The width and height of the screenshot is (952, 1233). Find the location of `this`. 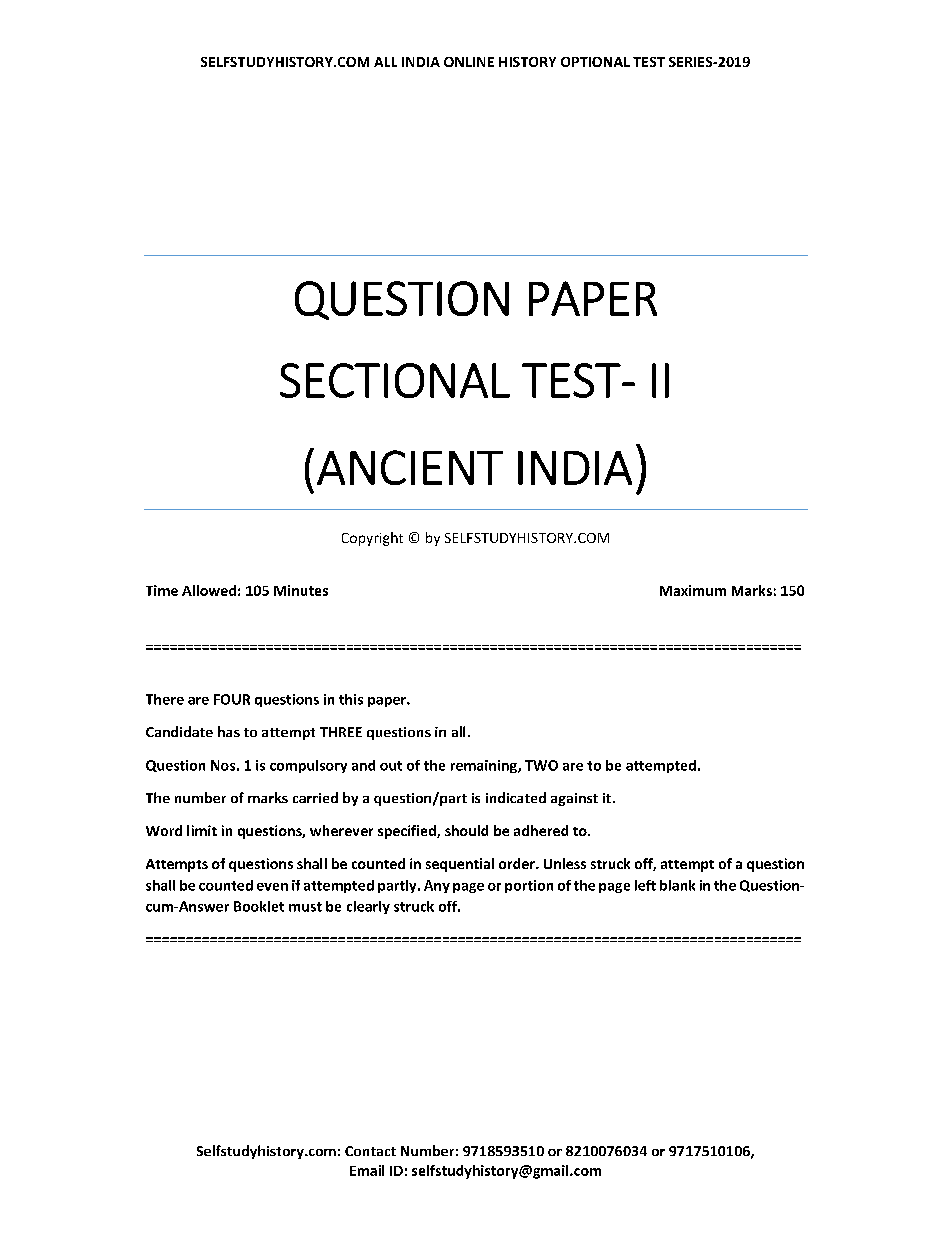

this is located at coordinates (351, 699).
